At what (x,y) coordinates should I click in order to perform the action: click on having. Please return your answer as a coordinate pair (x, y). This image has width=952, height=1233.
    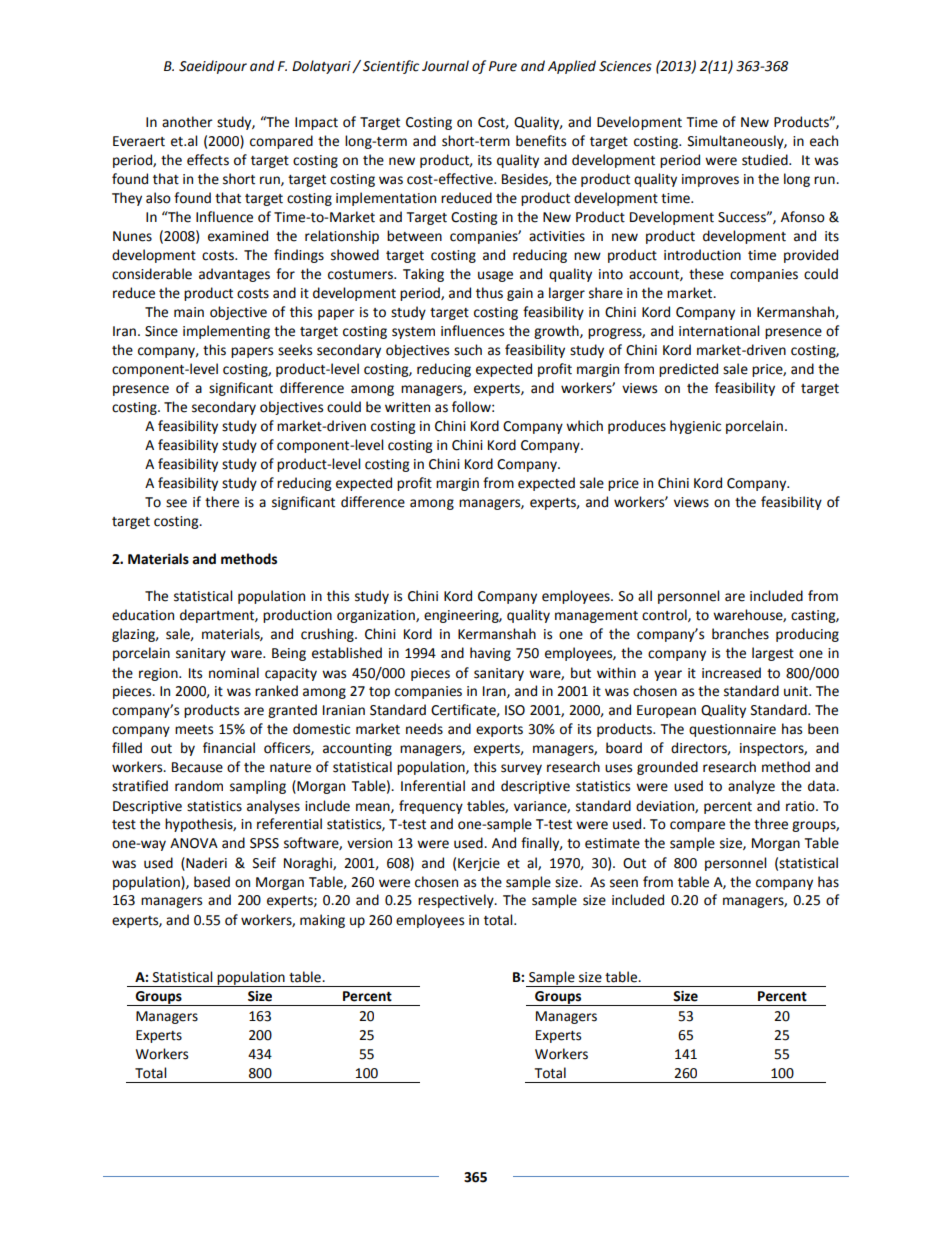
    Looking at the image, I should click on (490, 654).
